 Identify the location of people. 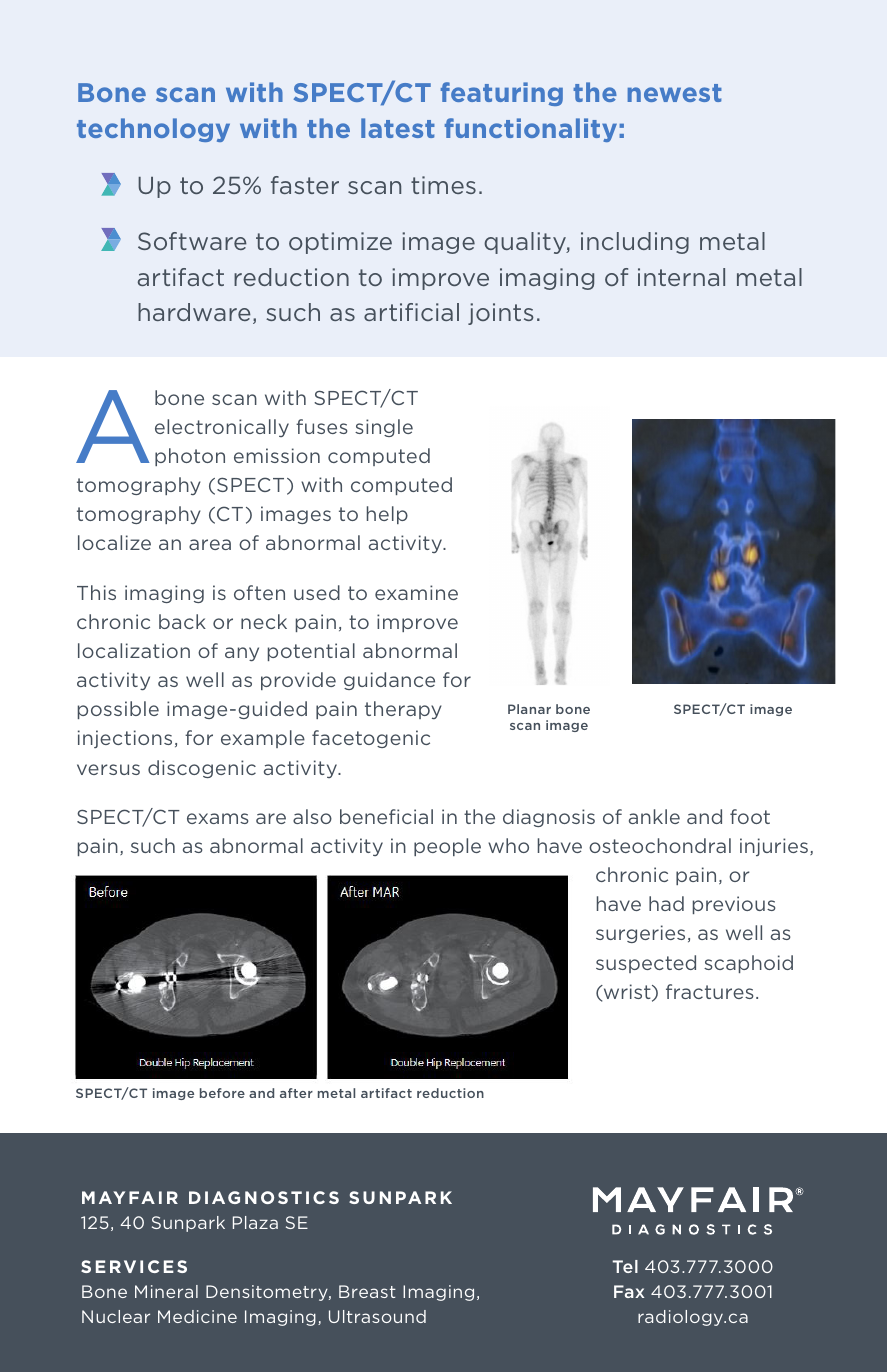
(447, 847).
